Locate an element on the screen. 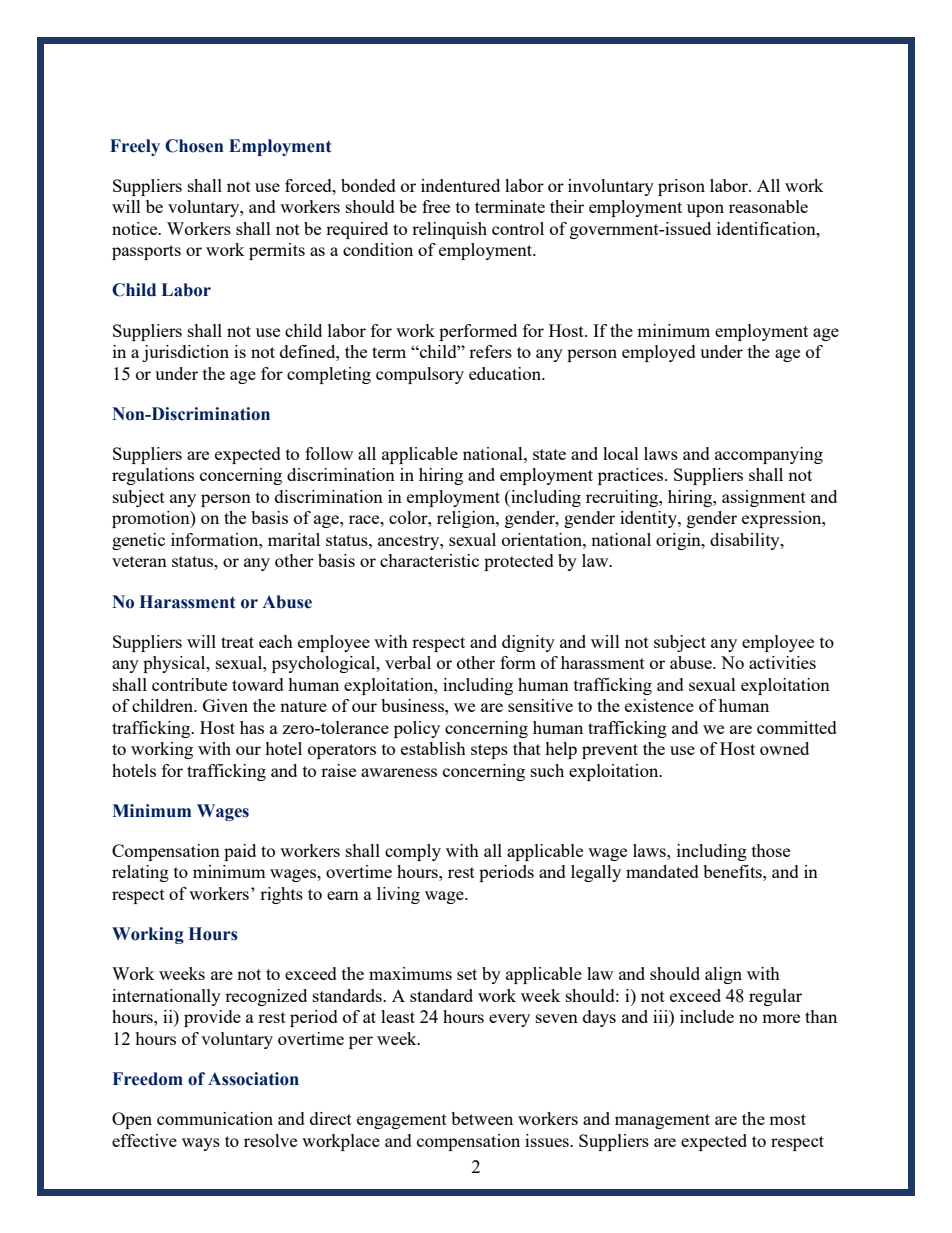  Chosen is located at coordinates (194, 146).
